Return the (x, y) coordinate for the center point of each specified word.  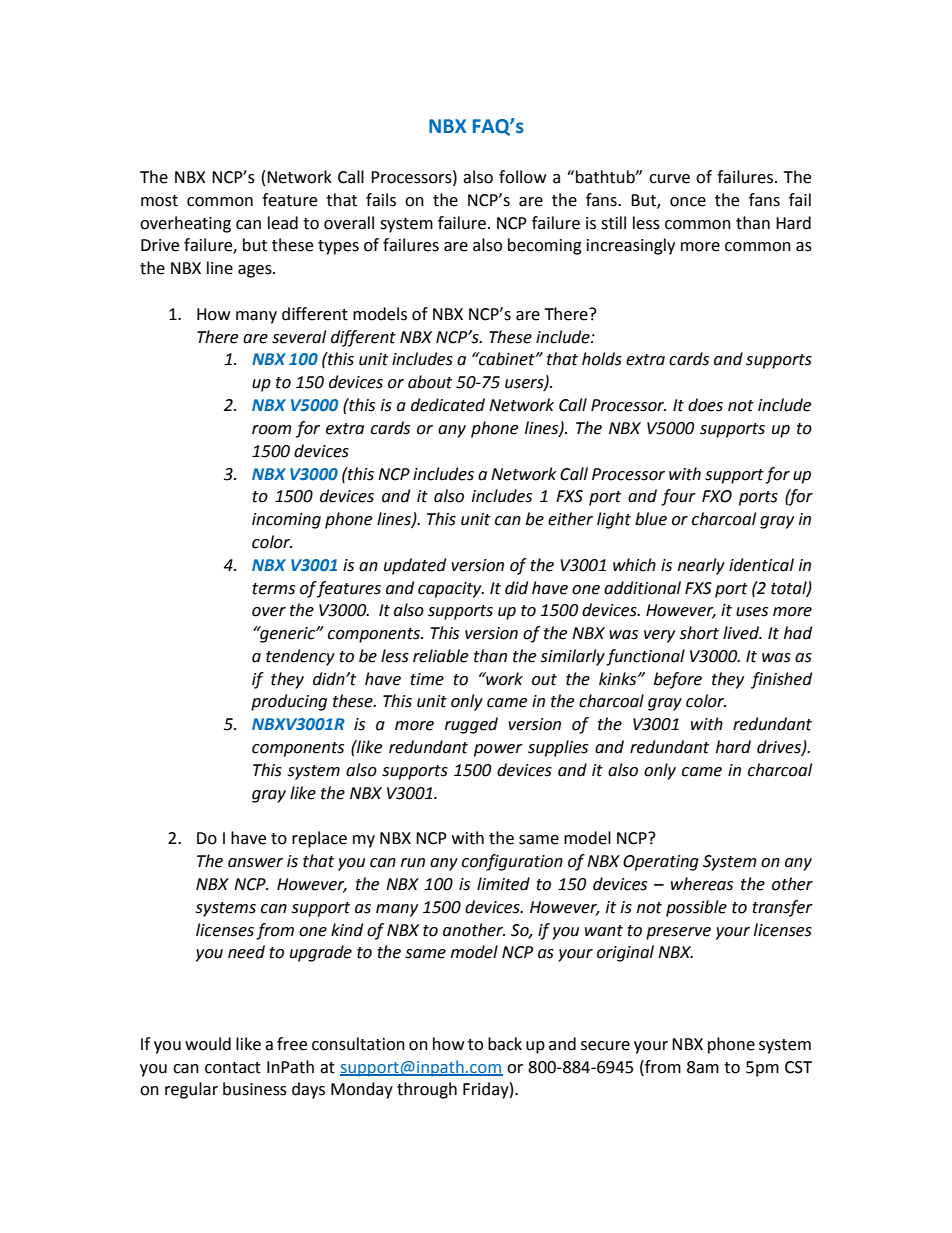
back (505, 1044)
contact (233, 1068)
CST (798, 1067)
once (688, 202)
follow (522, 177)
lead (283, 223)
